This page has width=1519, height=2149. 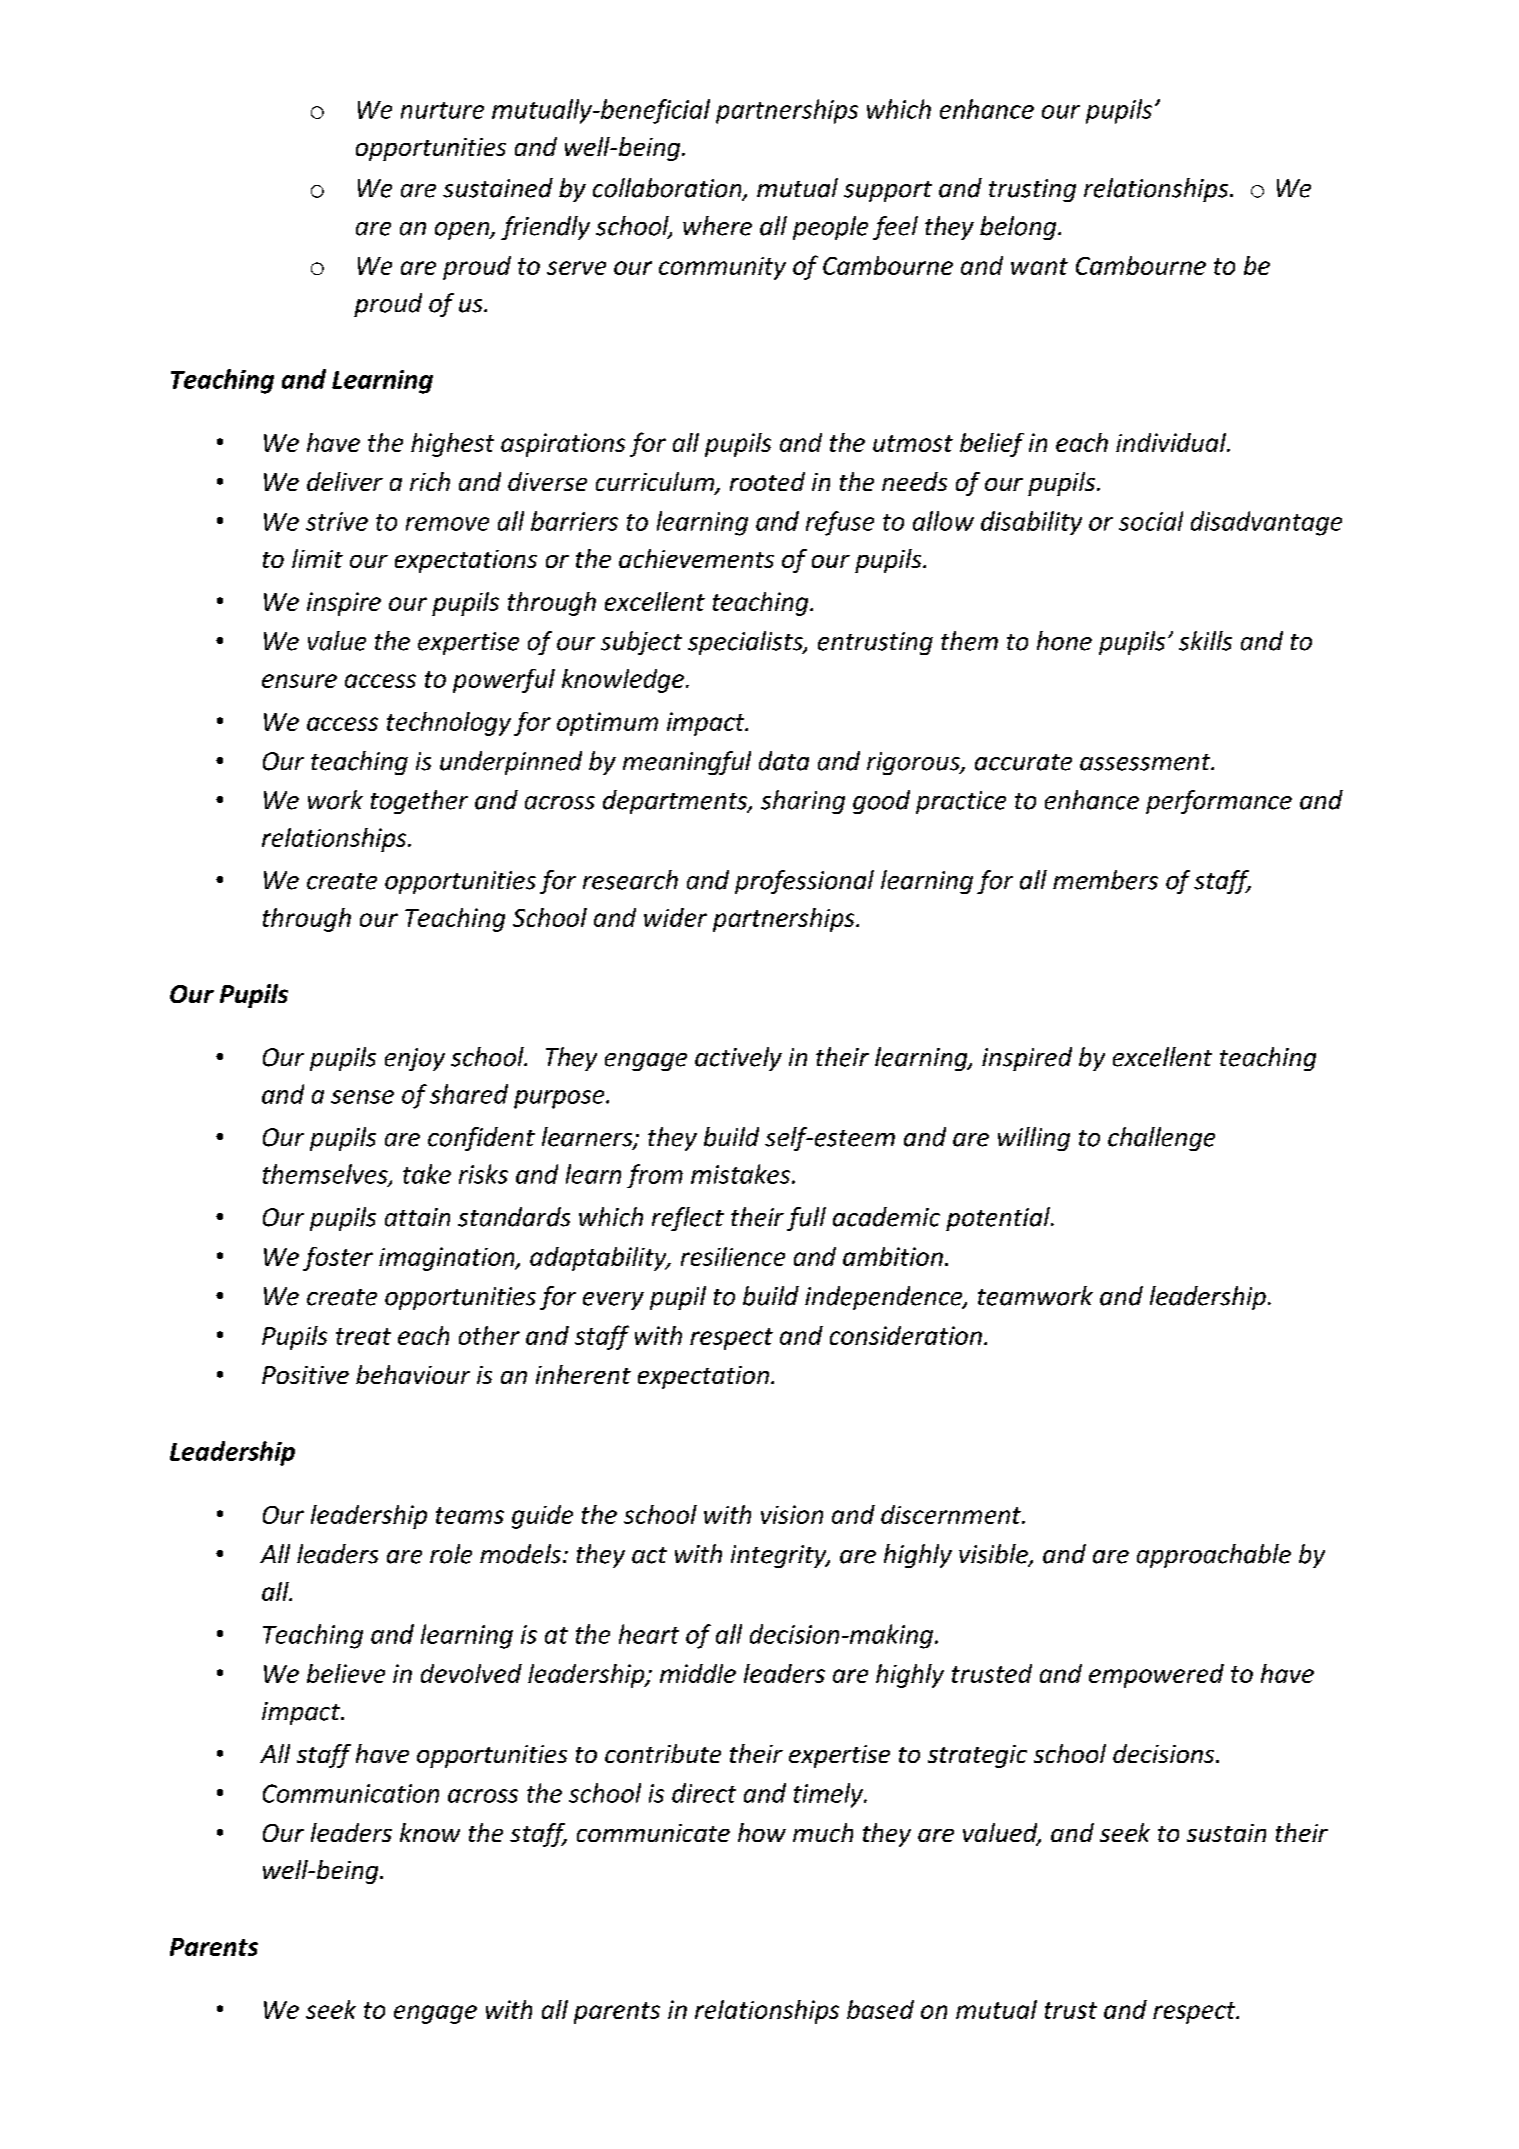 What do you see at coordinates (447, 524) in the page?
I see `remove` at bounding box center [447, 524].
